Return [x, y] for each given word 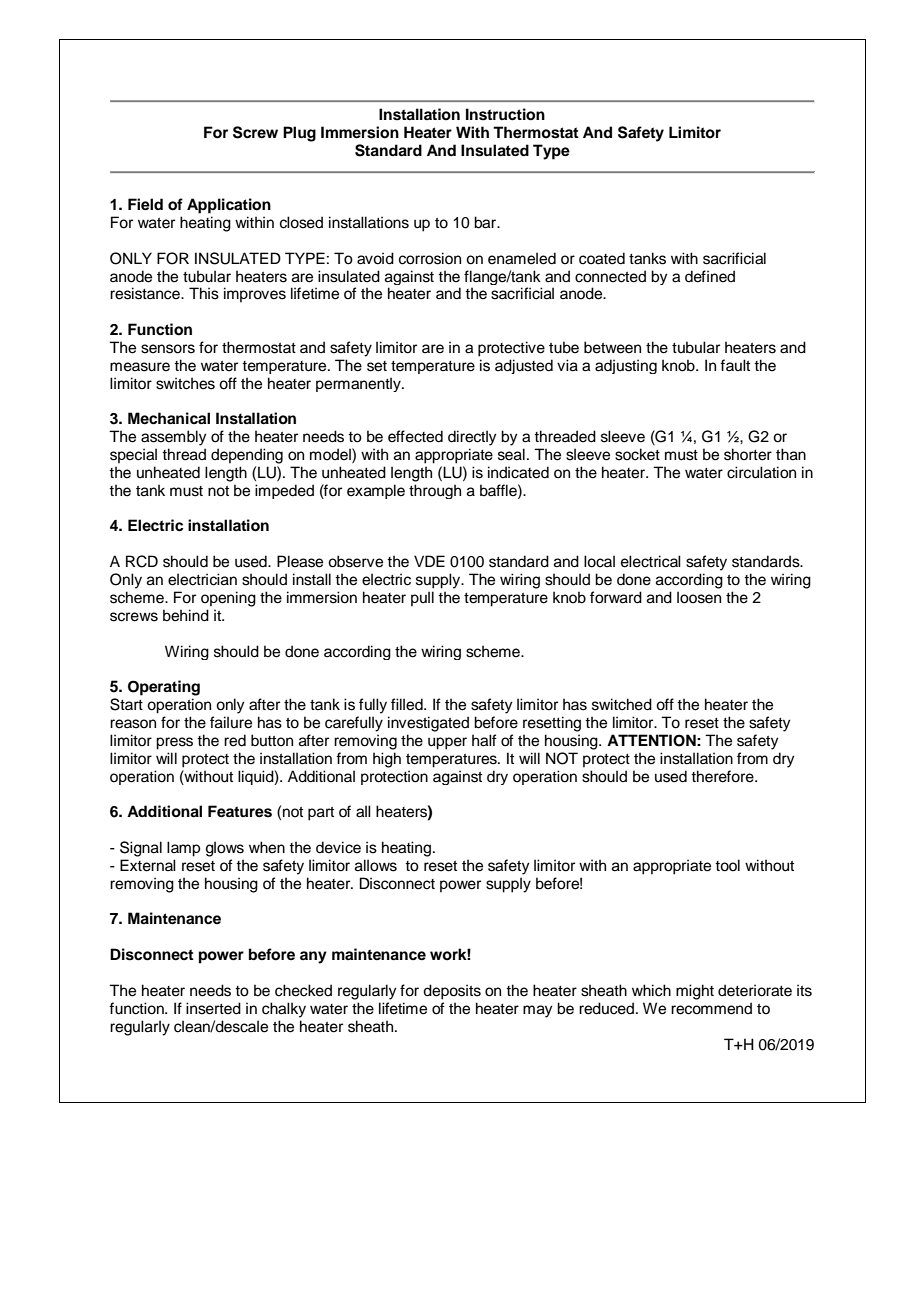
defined [710, 276]
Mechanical [169, 418]
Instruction [505, 114]
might [695, 992]
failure [231, 722]
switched [622, 704]
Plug [299, 134]
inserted [213, 1008]
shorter [748, 454]
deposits [452, 992]
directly [472, 438]
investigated [428, 724]
